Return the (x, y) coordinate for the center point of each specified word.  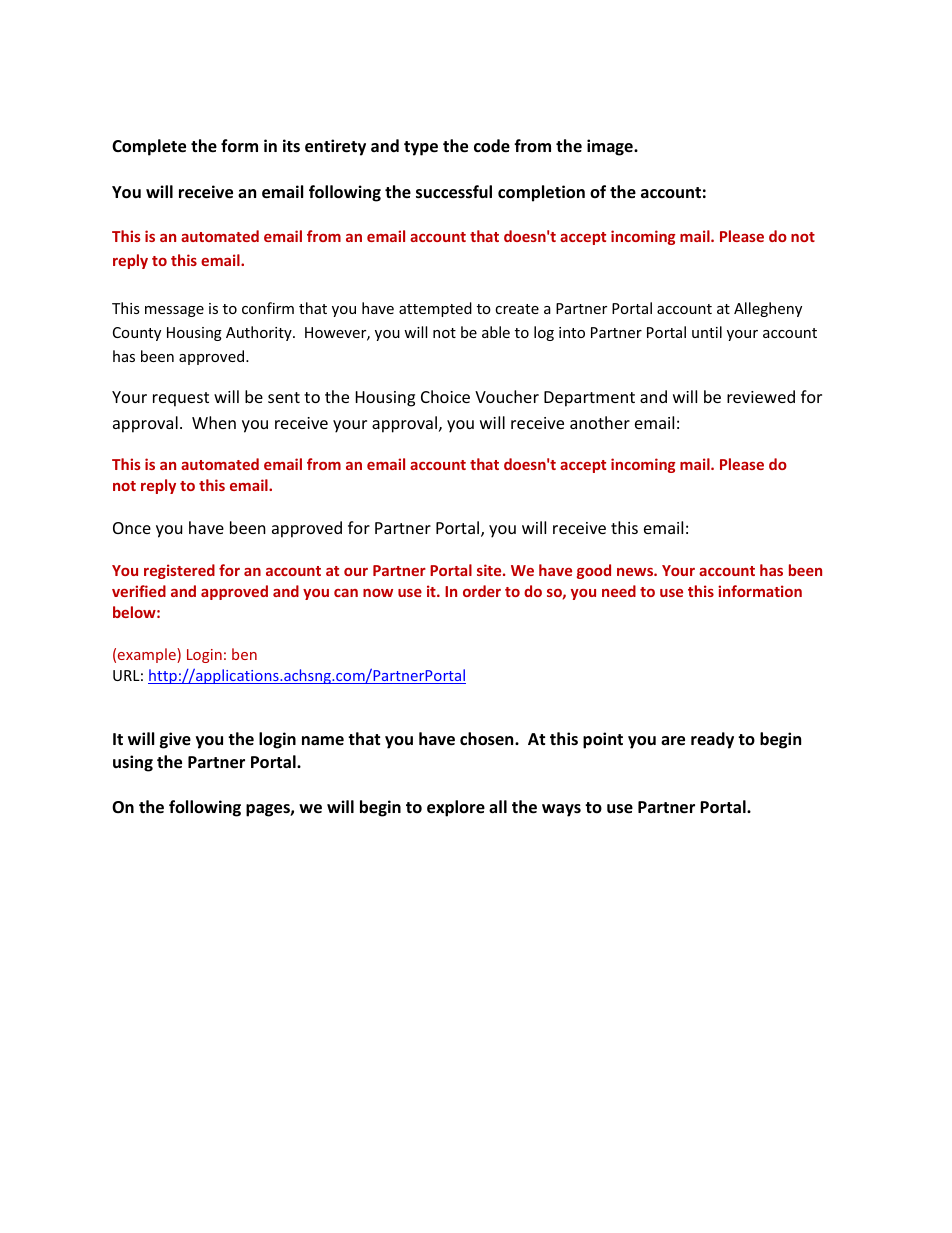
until (707, 332)
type (421, 148)
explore (456, 808)
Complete (149, 147)
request (181, 399)
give (175, 740)
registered (179, 571)
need (619, 591)
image (611, 147)
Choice (445, 396)
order (482, 591)
